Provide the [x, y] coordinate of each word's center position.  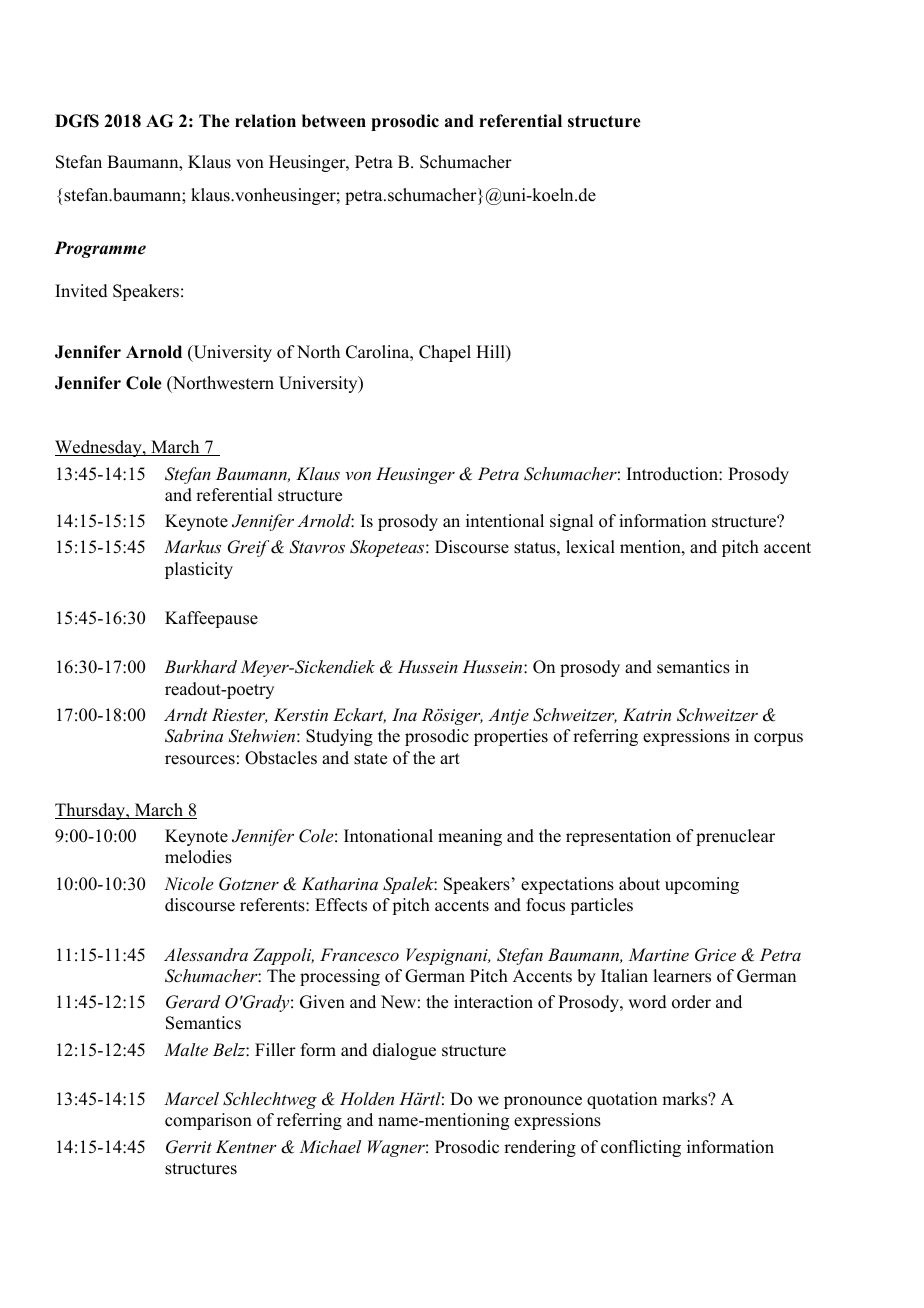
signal [571, 522]
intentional [505, 521]
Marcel [191, 1098]
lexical [590, 547]
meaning [470, 837]
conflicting [641, 1148]
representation [618, 837]
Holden [367, 1098]
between [334, 121]
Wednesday [99, 448]
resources [200, 760]
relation [265, 121]
